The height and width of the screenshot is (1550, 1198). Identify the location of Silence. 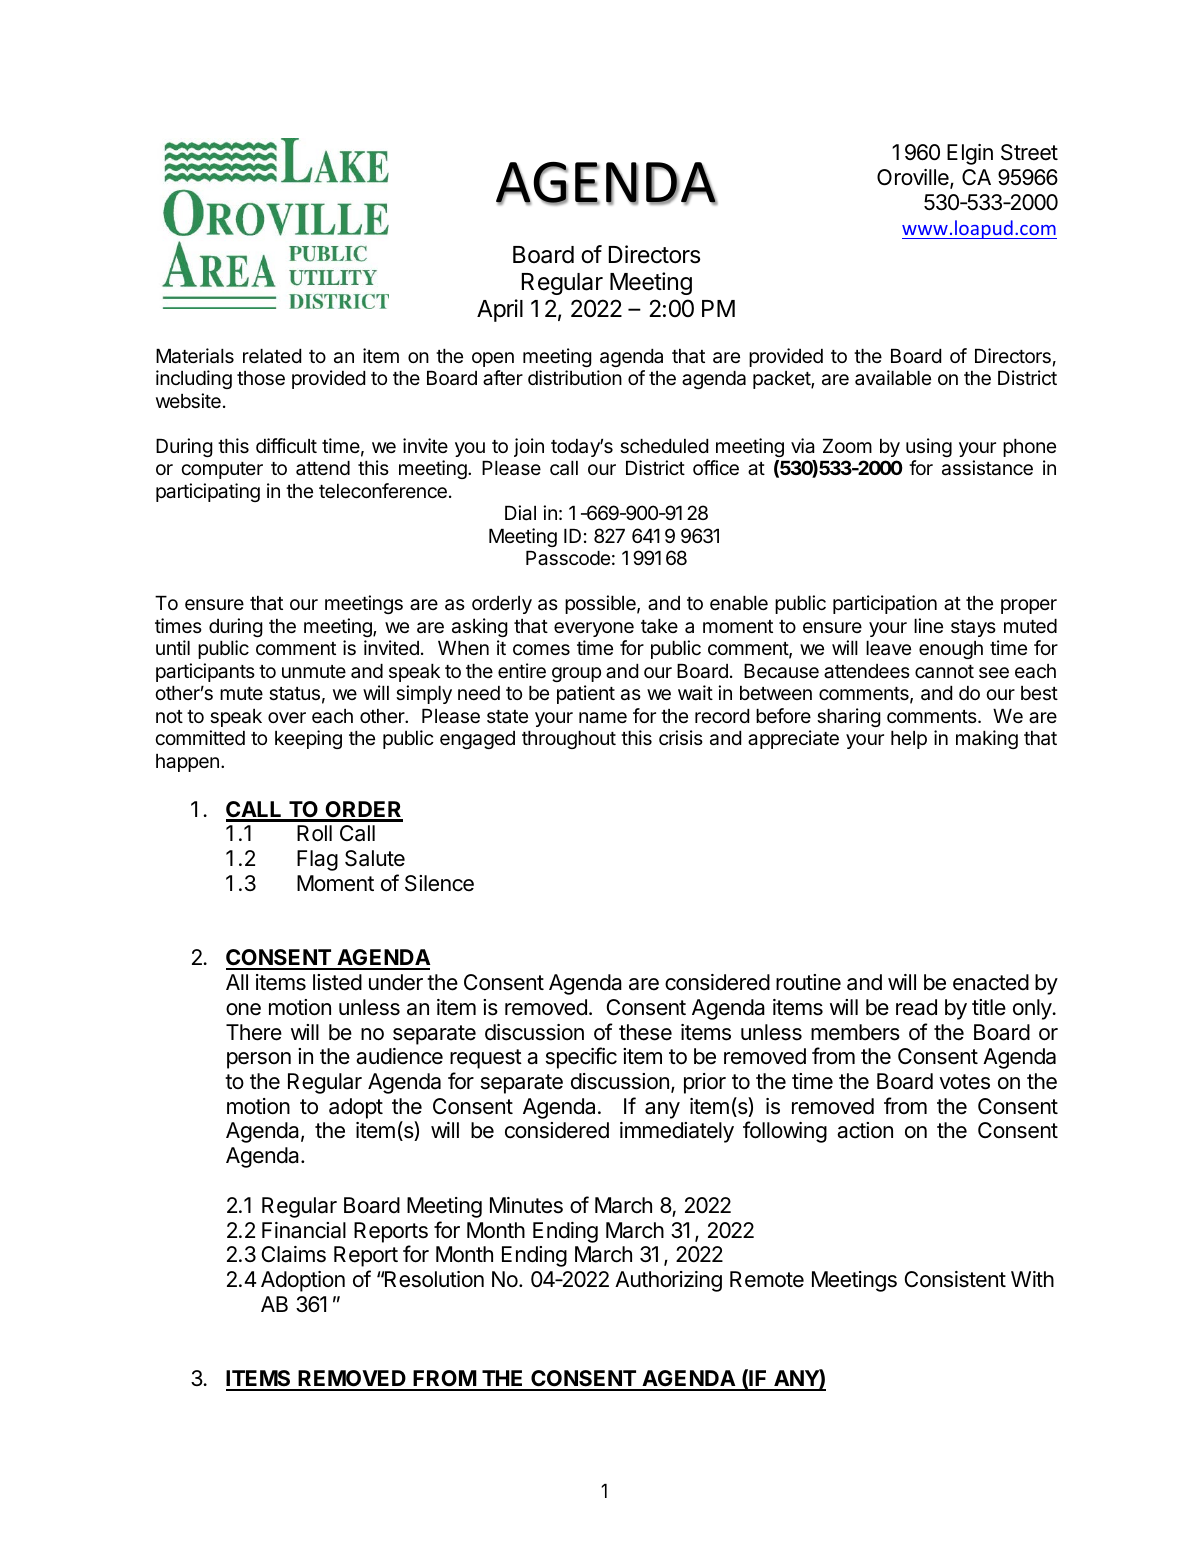
(439, 883).
